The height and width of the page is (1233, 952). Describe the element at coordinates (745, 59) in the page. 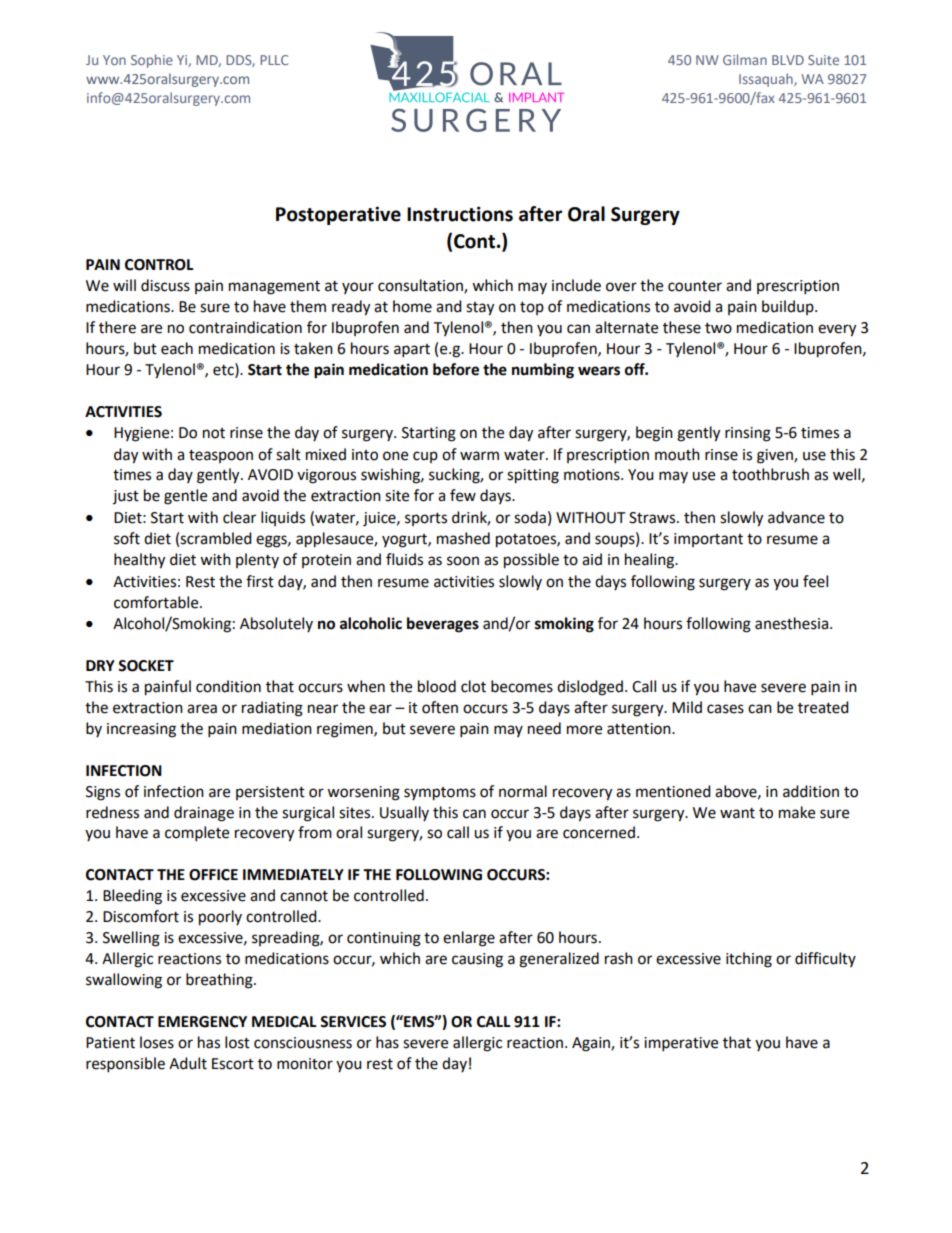

I see `Gilman` at that location.
